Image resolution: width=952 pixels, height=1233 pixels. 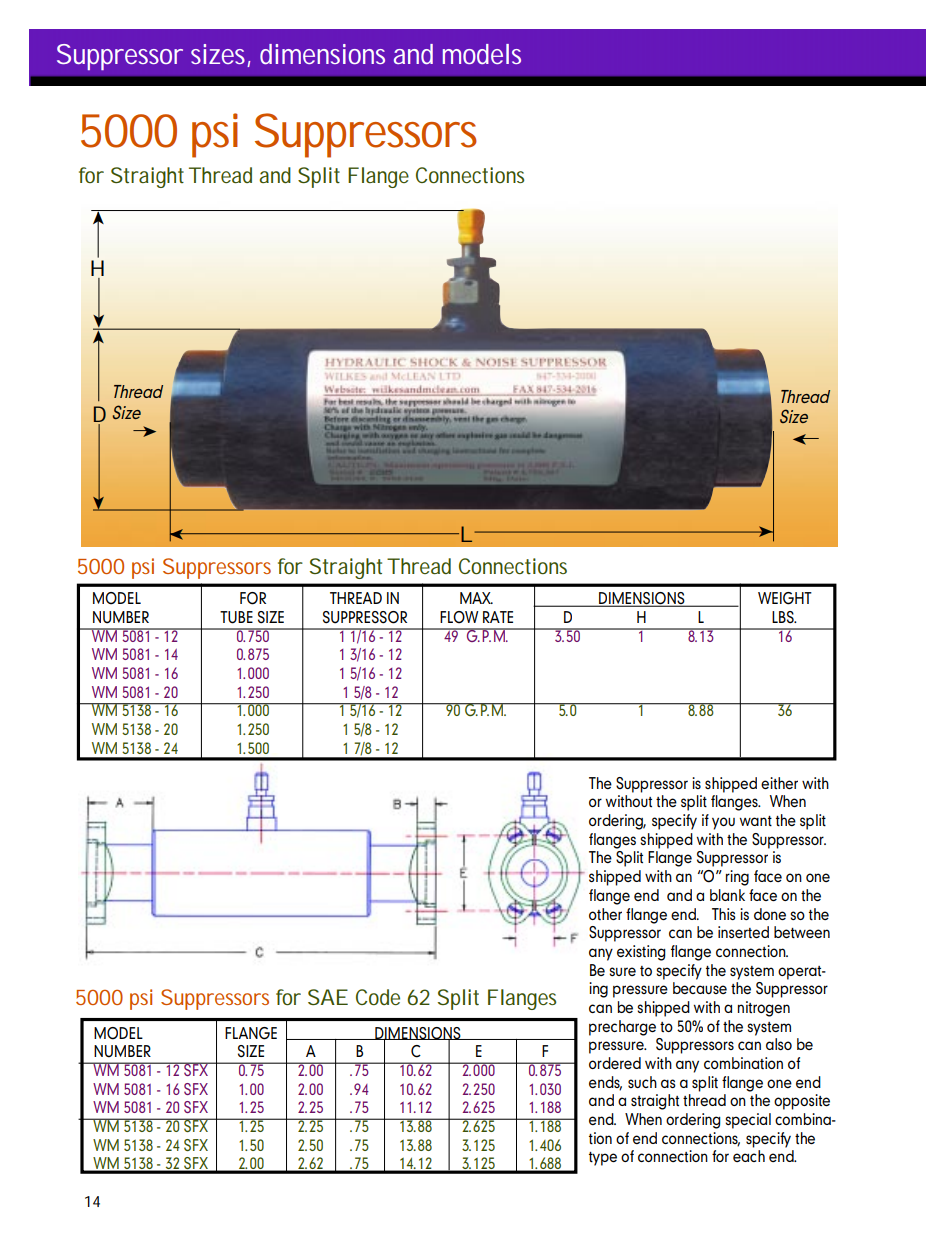 I want to click on each, so click(x=749, y=1156).
